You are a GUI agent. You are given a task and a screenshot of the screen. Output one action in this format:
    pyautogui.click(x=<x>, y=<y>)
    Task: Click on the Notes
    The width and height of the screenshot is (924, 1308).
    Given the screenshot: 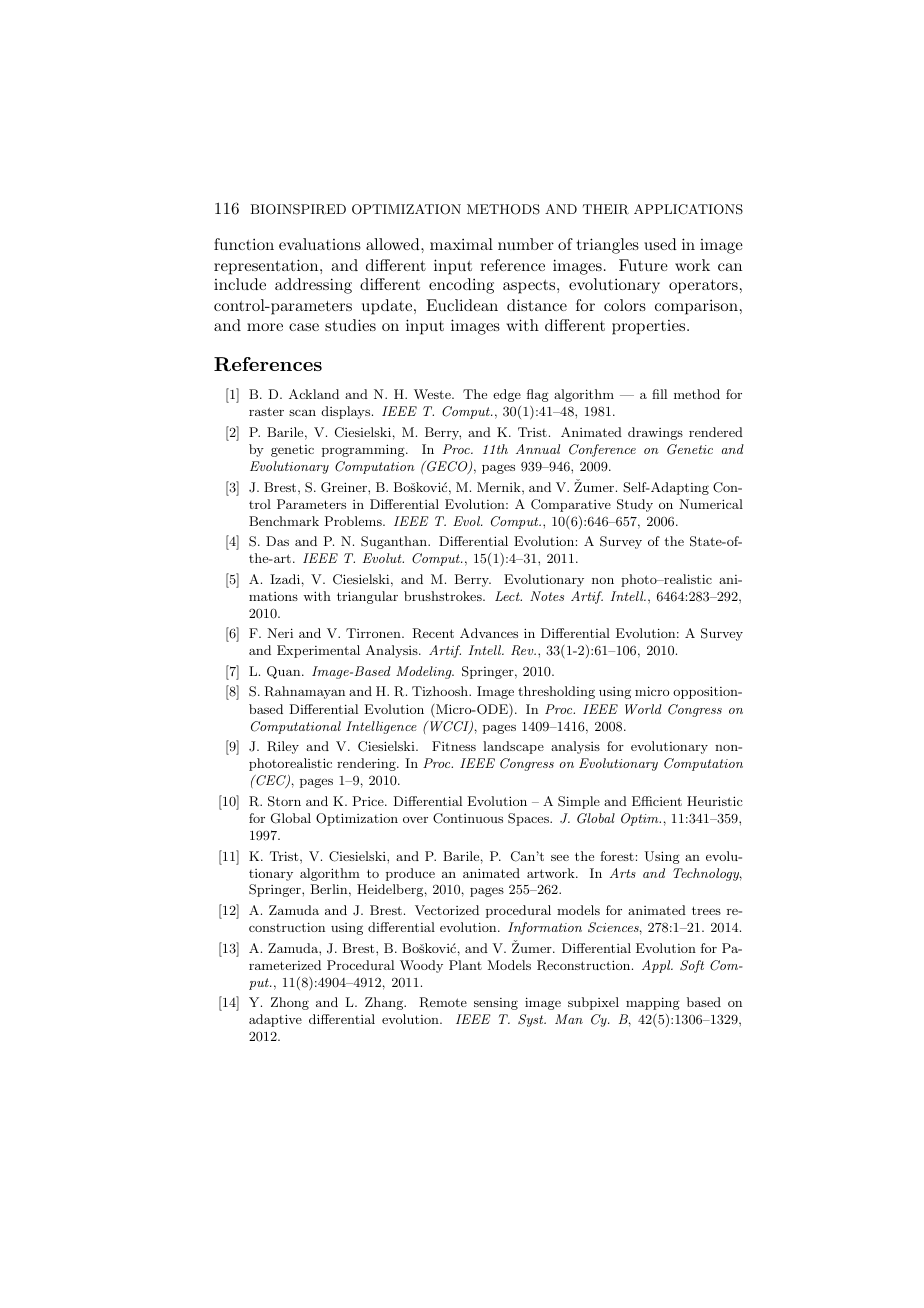 What is the action you would take?
    pyautogui.click(x=547, y=596)
